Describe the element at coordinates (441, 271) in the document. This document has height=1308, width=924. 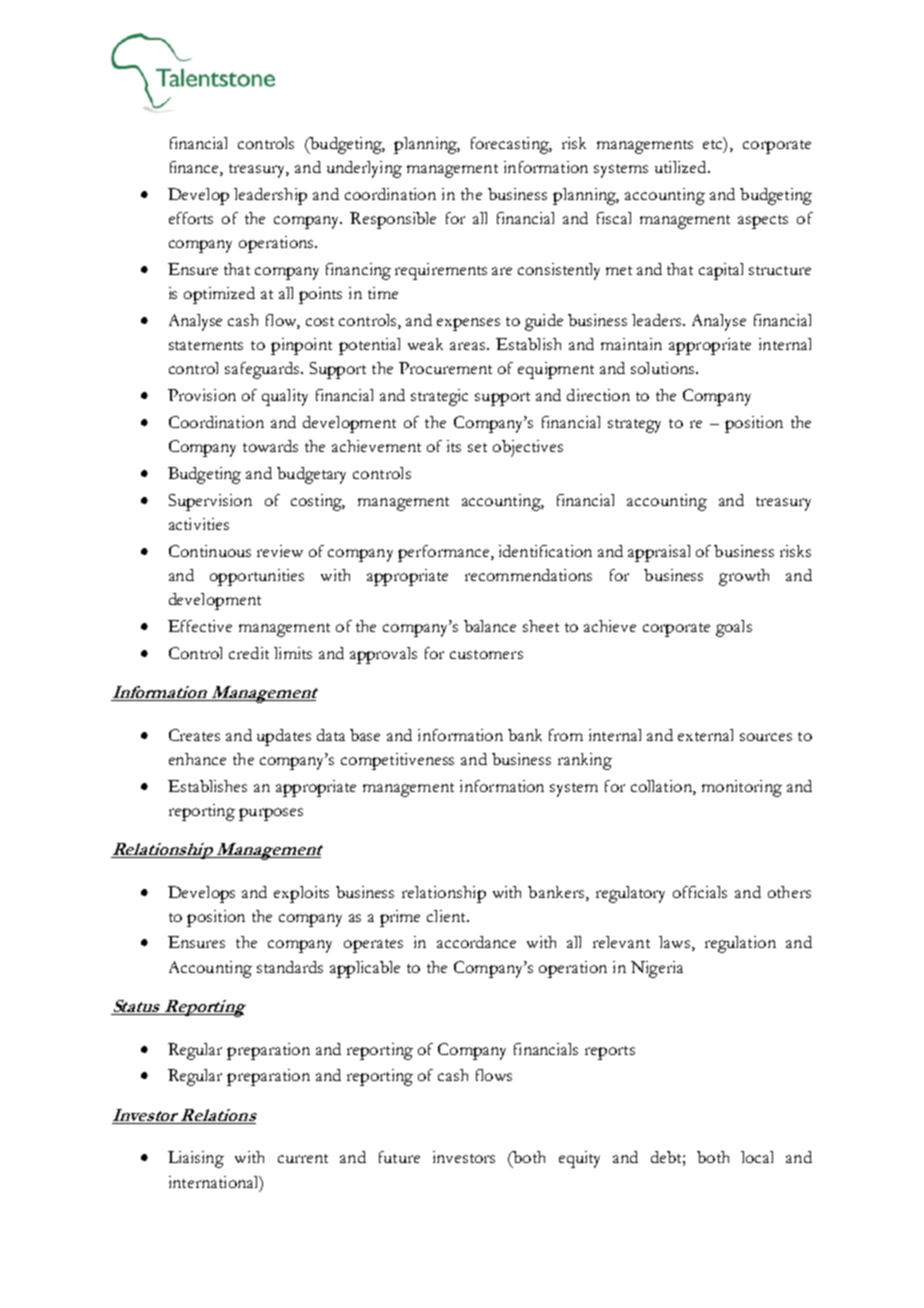
I see `requirements` at that location.
